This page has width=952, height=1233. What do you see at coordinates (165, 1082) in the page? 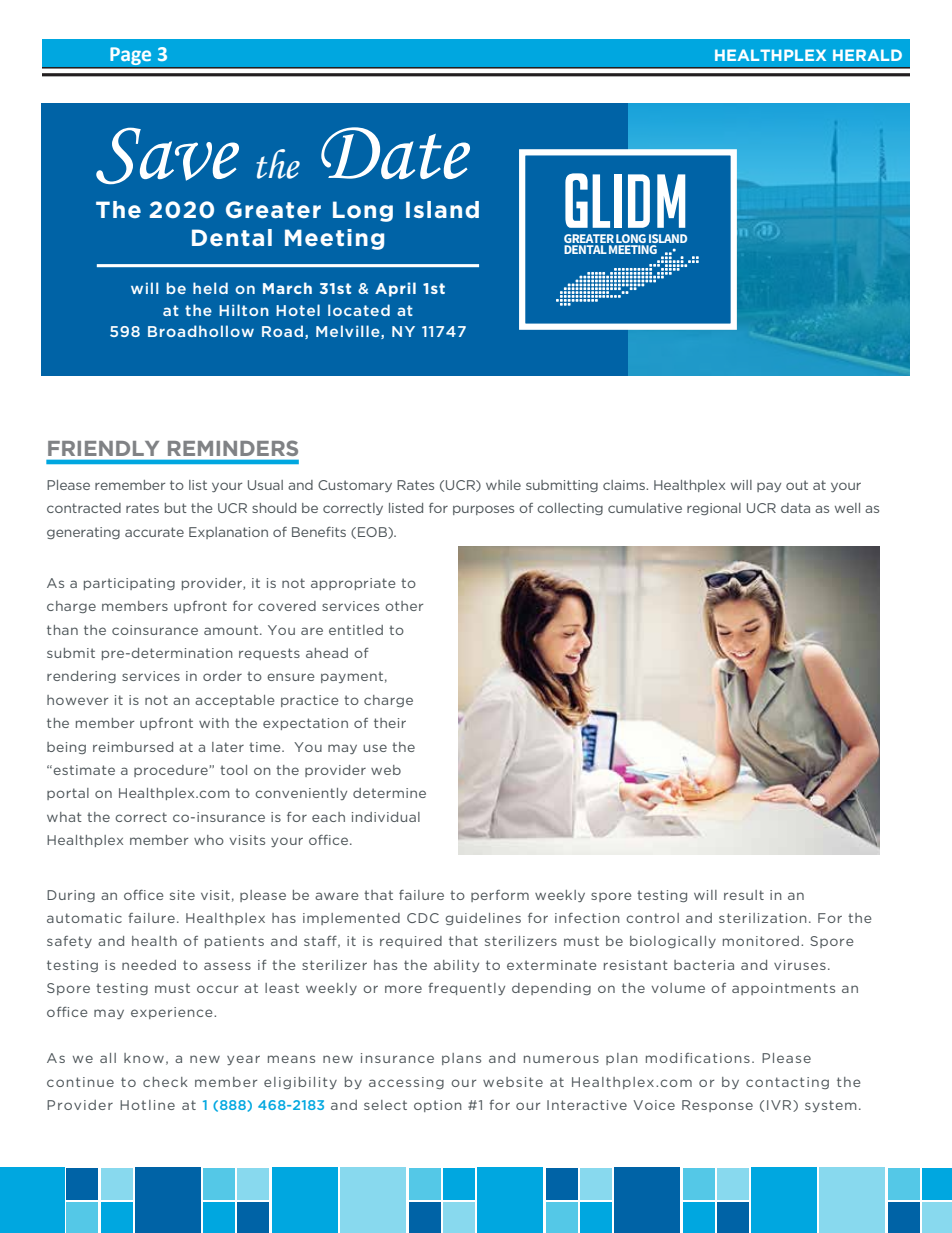
I see `check` at bounding box center [165, 1082].
